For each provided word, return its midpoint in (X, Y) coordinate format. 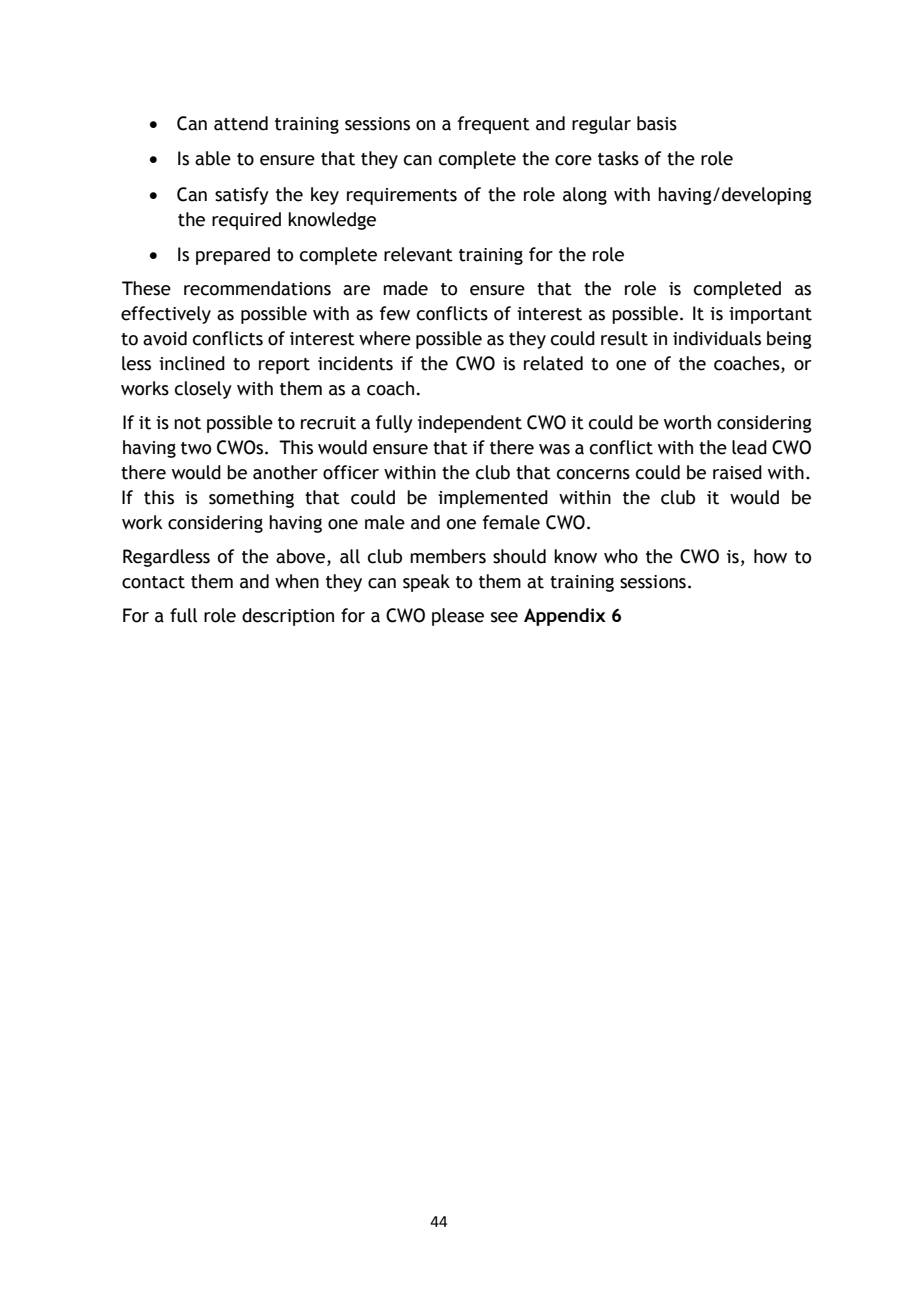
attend (241, 123)
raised (737, 472)
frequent (494, 125)
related (553, 363)
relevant (418, 254)
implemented (493, 499)
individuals (717, 338)
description (288, 617)
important (770, 315)
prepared (233, 256)
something (251, 499)
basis (657, 123)
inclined (192, 363)
